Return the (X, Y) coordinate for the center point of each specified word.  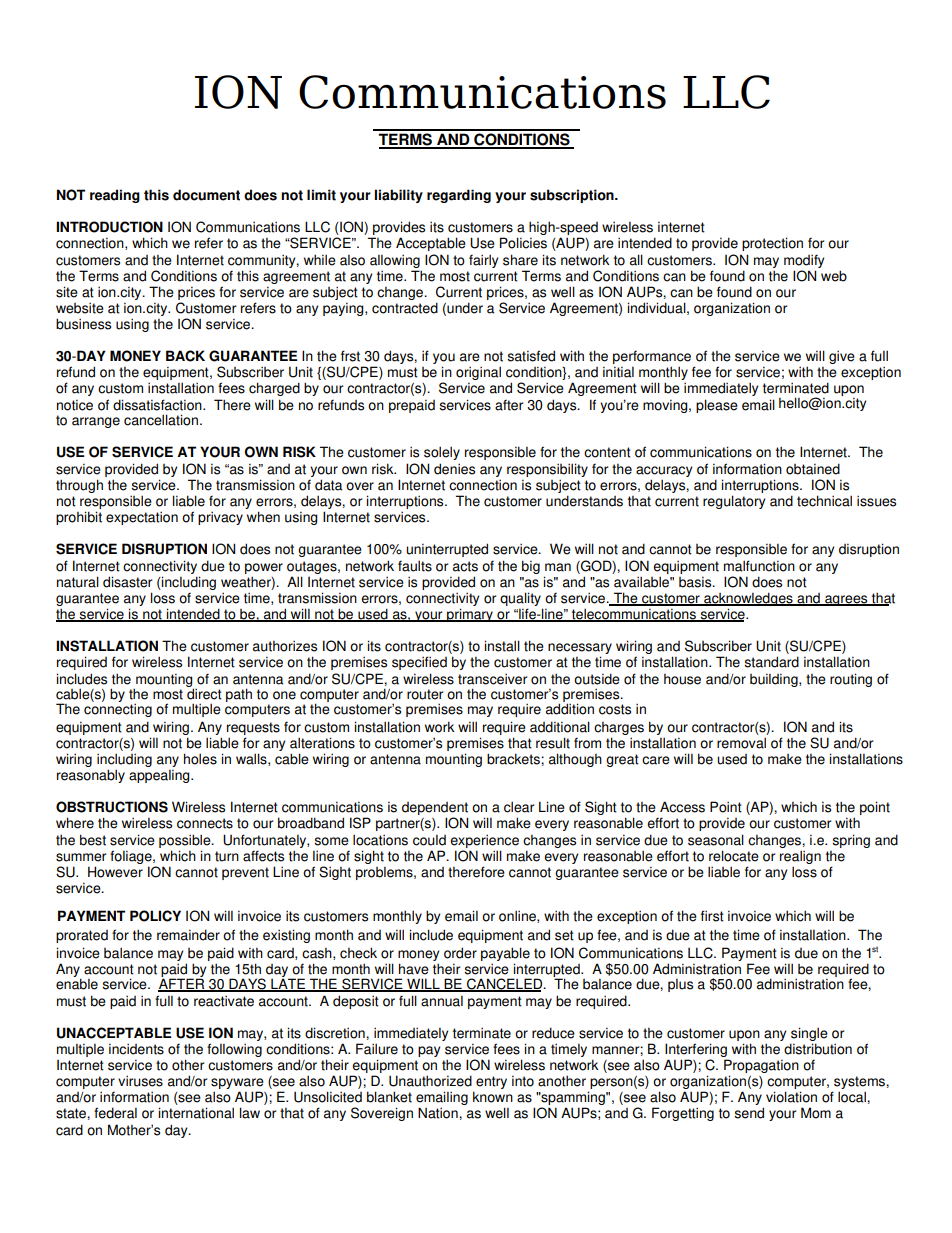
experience (484, 841)
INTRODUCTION (109, 227)
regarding (459, 196)
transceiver (492, 679)
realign (800, 857)
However (115, 872)
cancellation (162, 420)
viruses (140, 1081)
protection (772, 244)
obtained (813, 469)
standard (771, 662)
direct (204, 694)
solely (442, 453)
